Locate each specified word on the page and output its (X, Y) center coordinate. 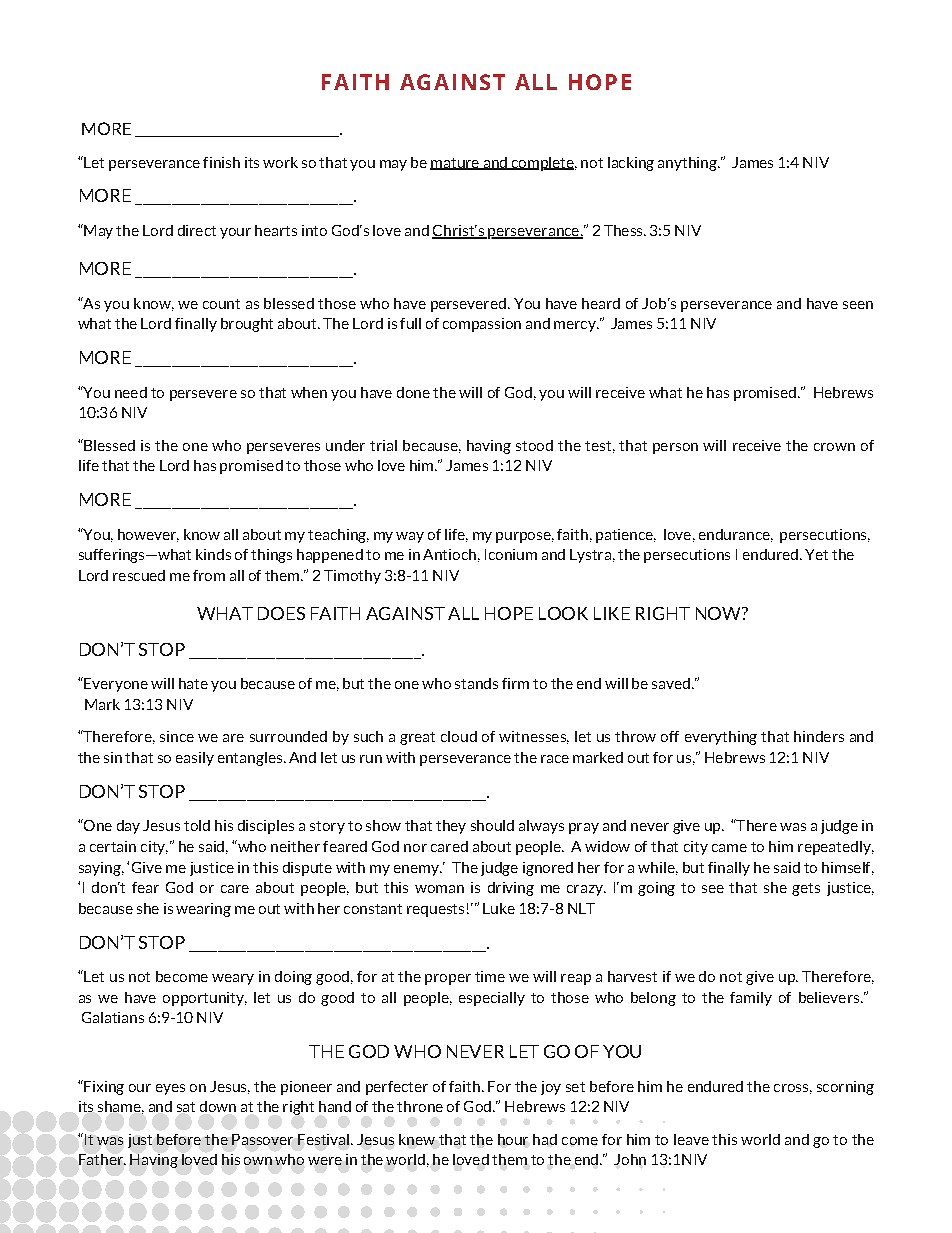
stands (476, 683)
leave (691, 1139)
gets (806, 889)
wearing (203, 910)
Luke (499, 908)
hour (513, 1139)
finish (221, 162)
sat (186, 1107)
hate (193, 683)
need (131, 392)
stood (534, 445)
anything (688, 164)
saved (671, 683)
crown (834, 447)
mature (455, 164)
